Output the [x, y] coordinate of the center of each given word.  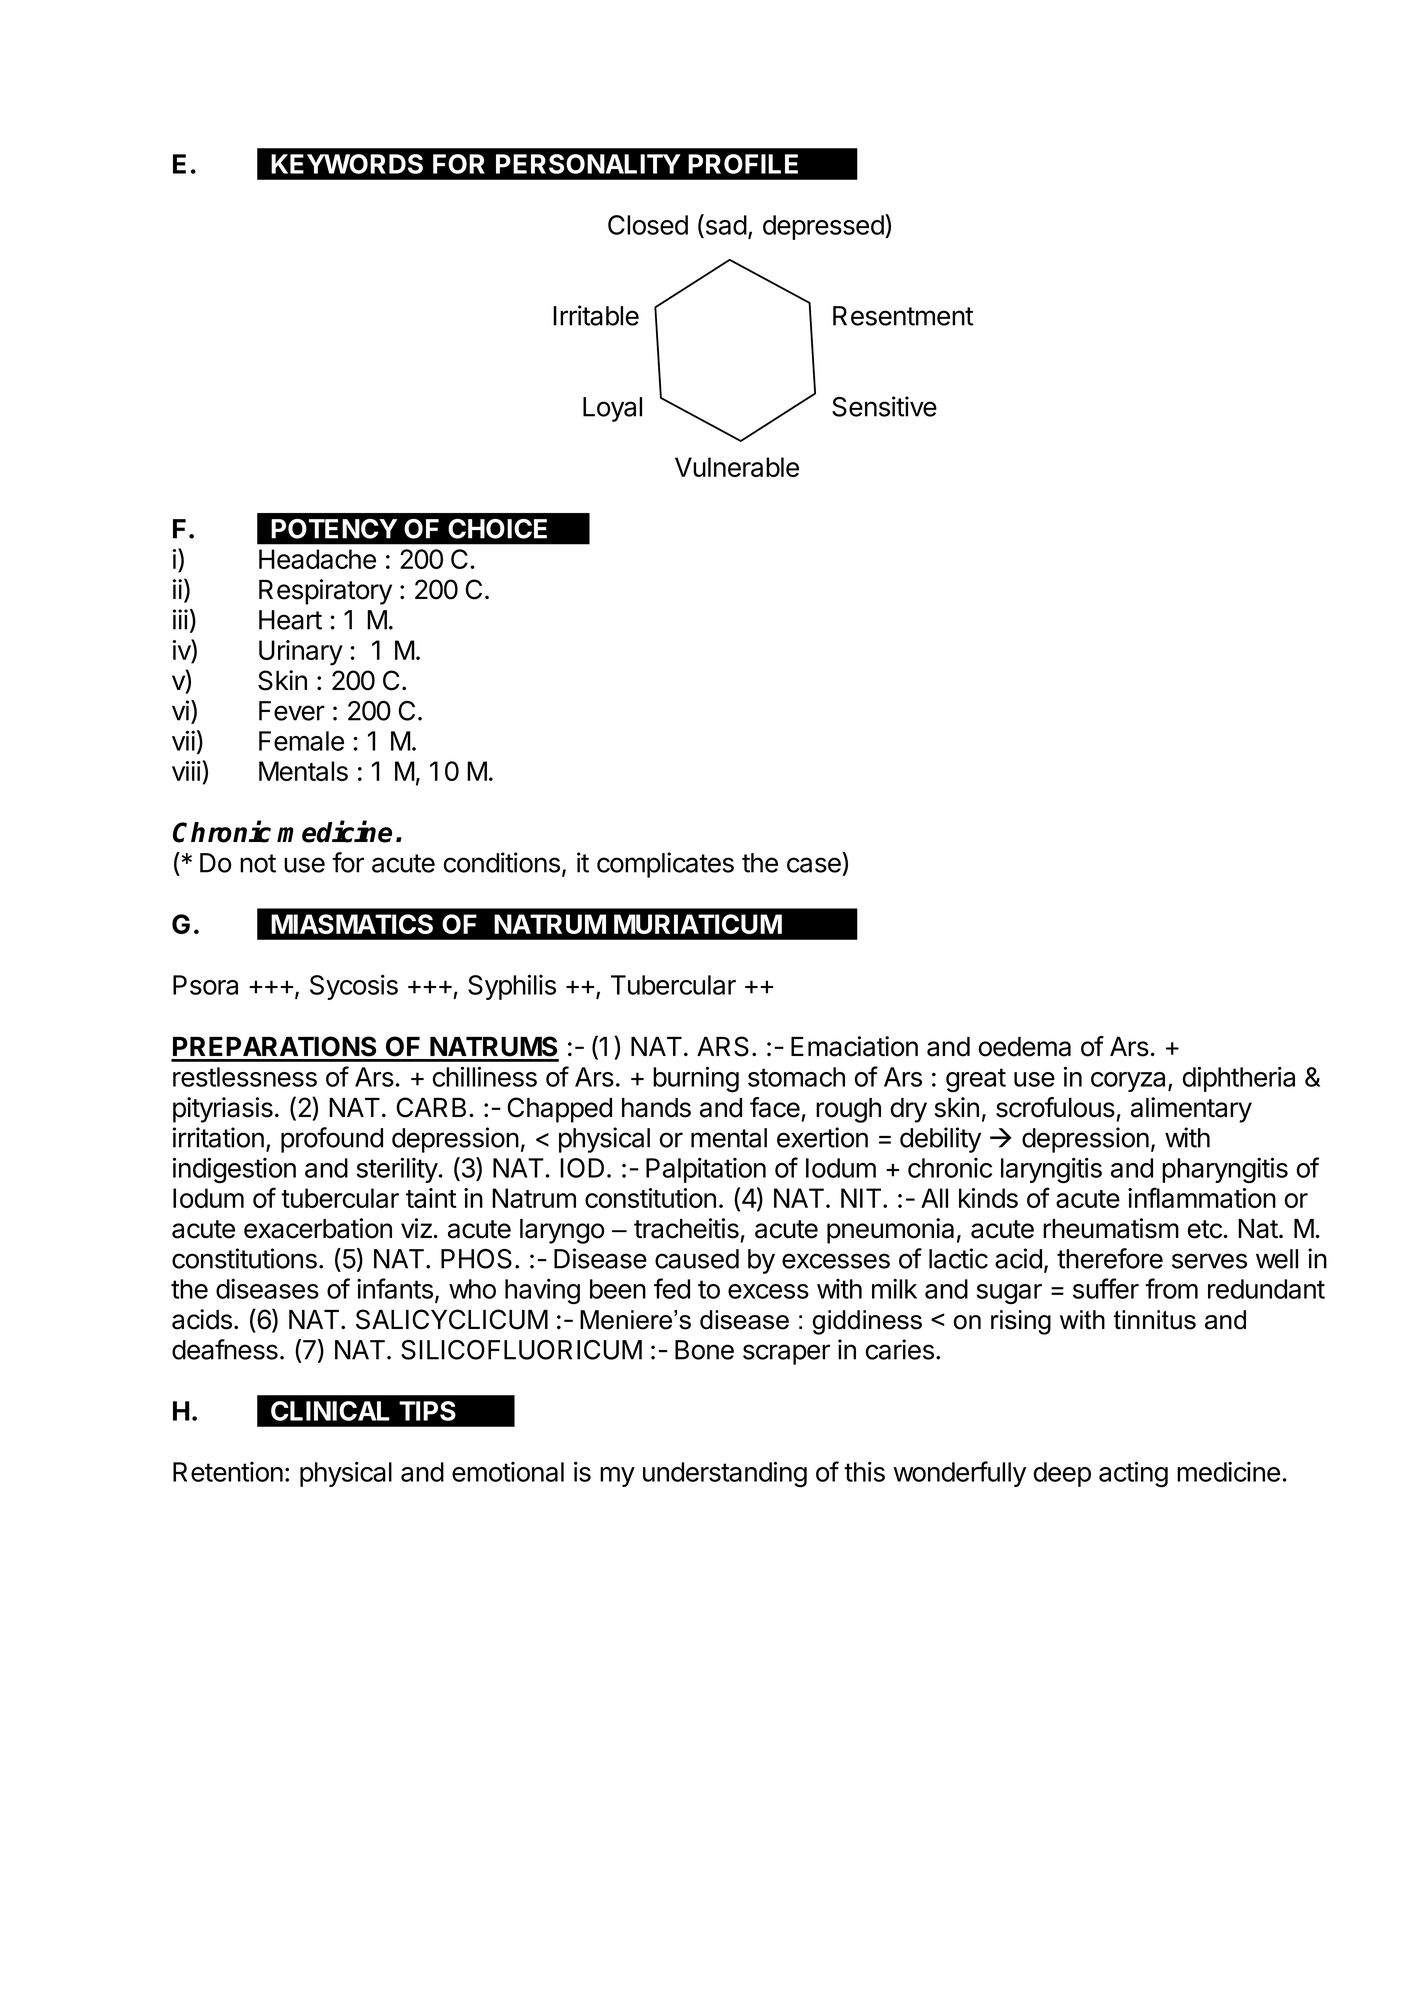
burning [696, 1079]
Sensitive [884, 406]
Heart [290, 620]
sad [725, 224]
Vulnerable [737, 467]
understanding [725, 1474]
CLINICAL [330, 1411]
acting [1133, 1474]
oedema [1025, 1047]
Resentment [903, 316]
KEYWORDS [347, 164]
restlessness [245, 1077]
